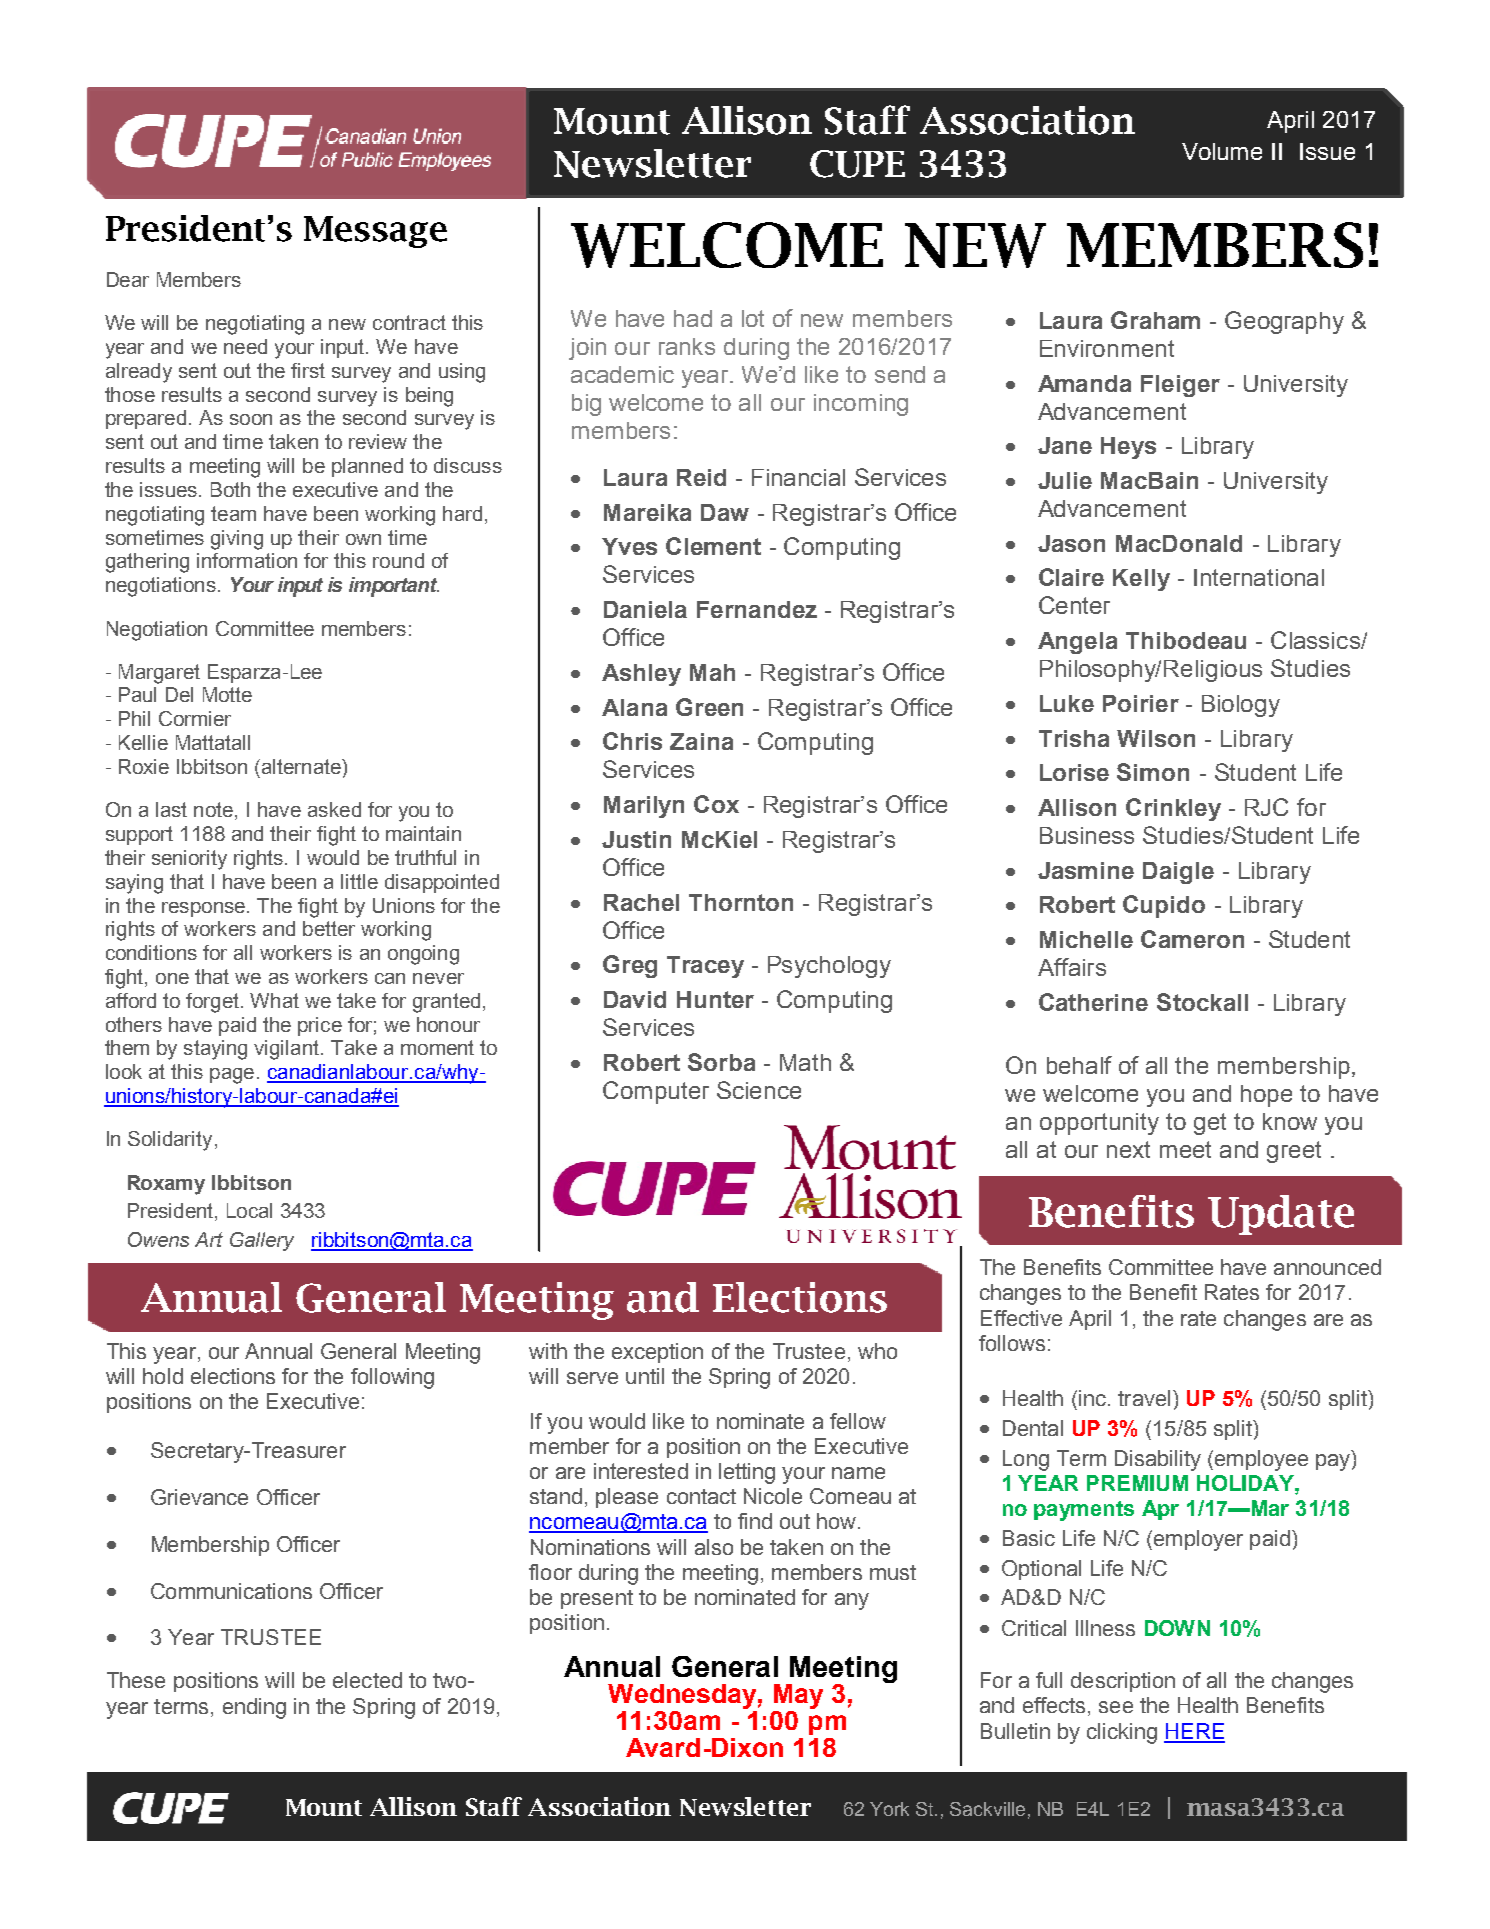 The width and height of the page is (1490, 1929). Describe the element at coordinates (1122, 1733) in the page. I see `clicking` at that location.
